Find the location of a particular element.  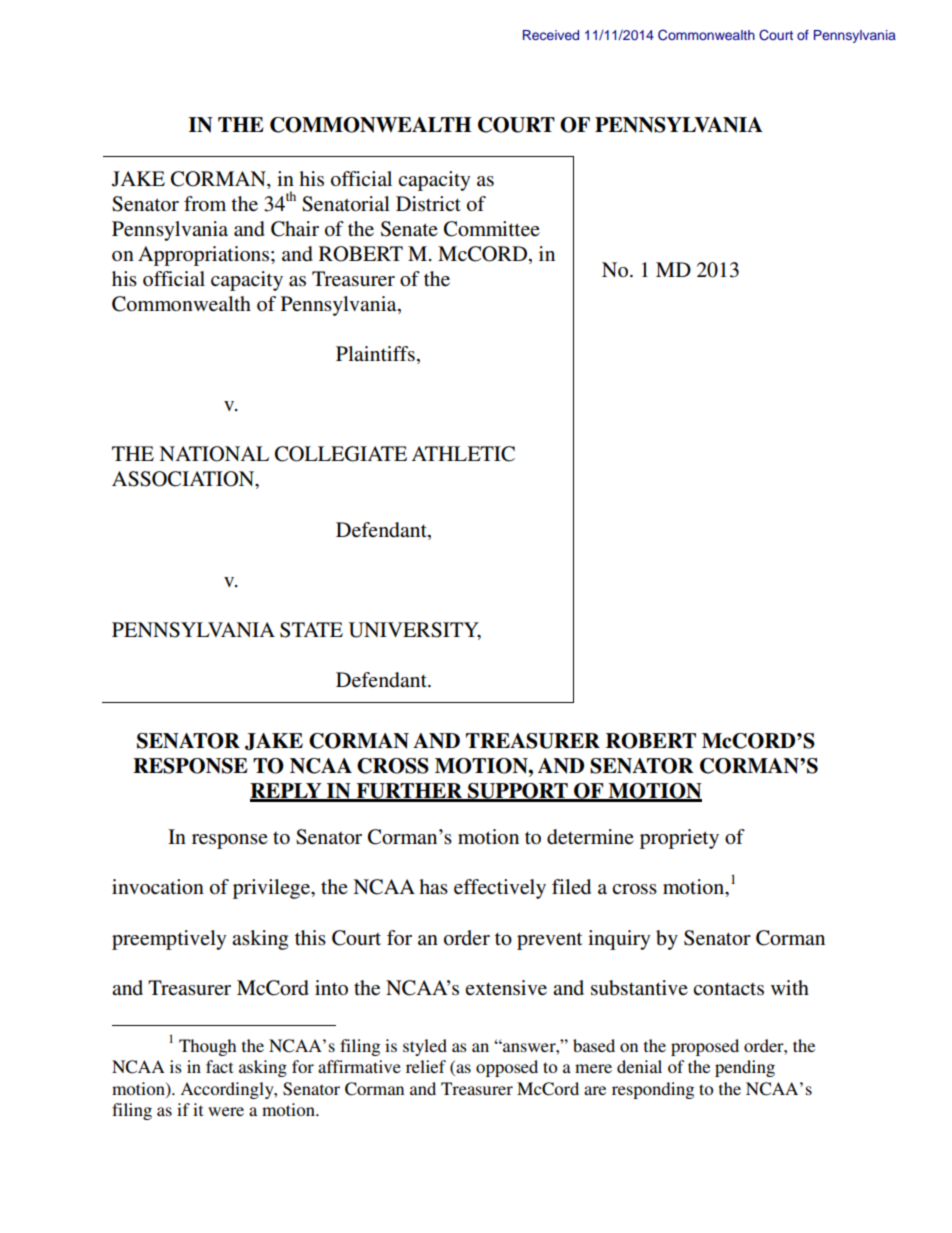

STATE is located at coordinates (311, 630).
